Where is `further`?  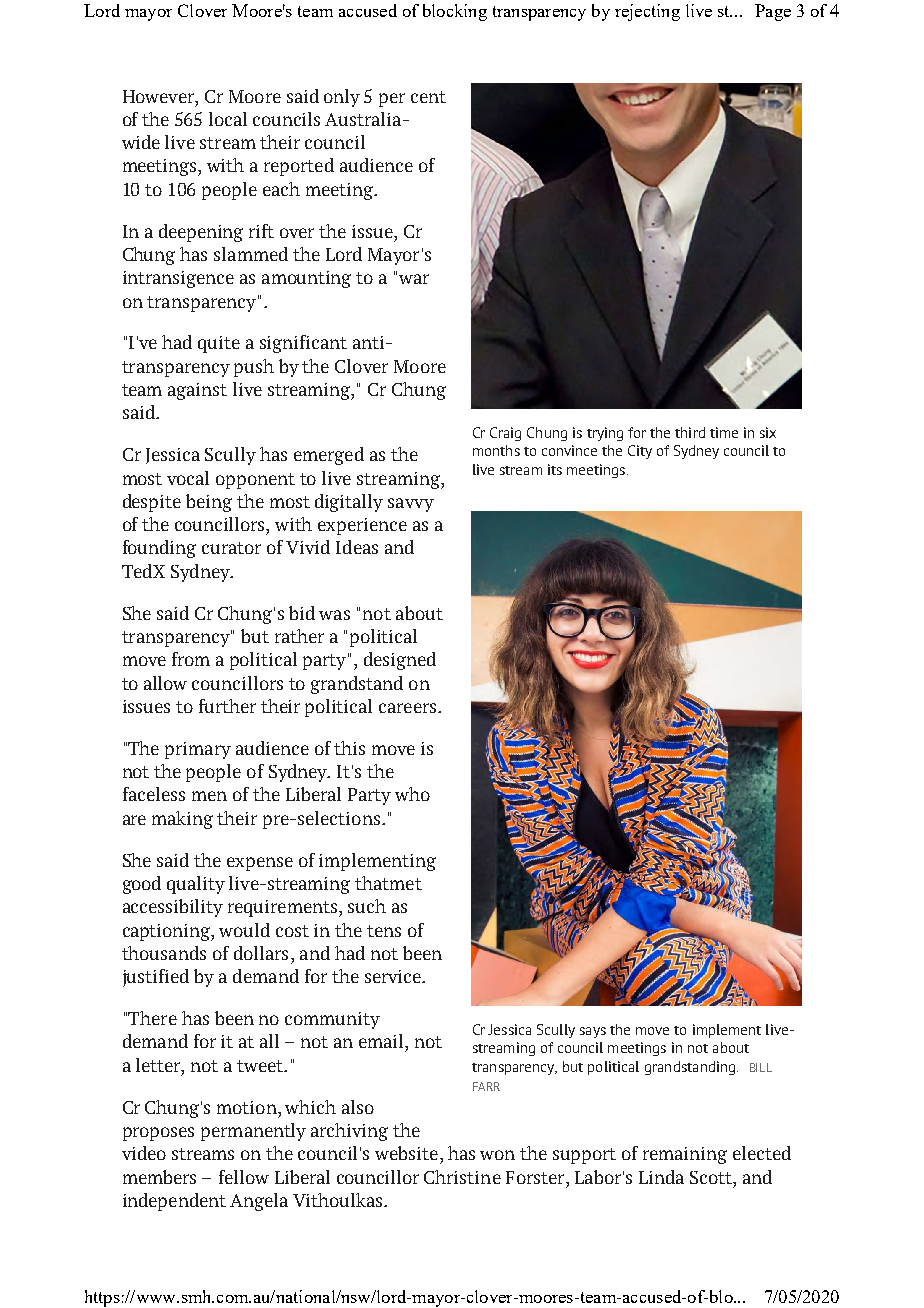
further is located at coordinates (227, 706).
